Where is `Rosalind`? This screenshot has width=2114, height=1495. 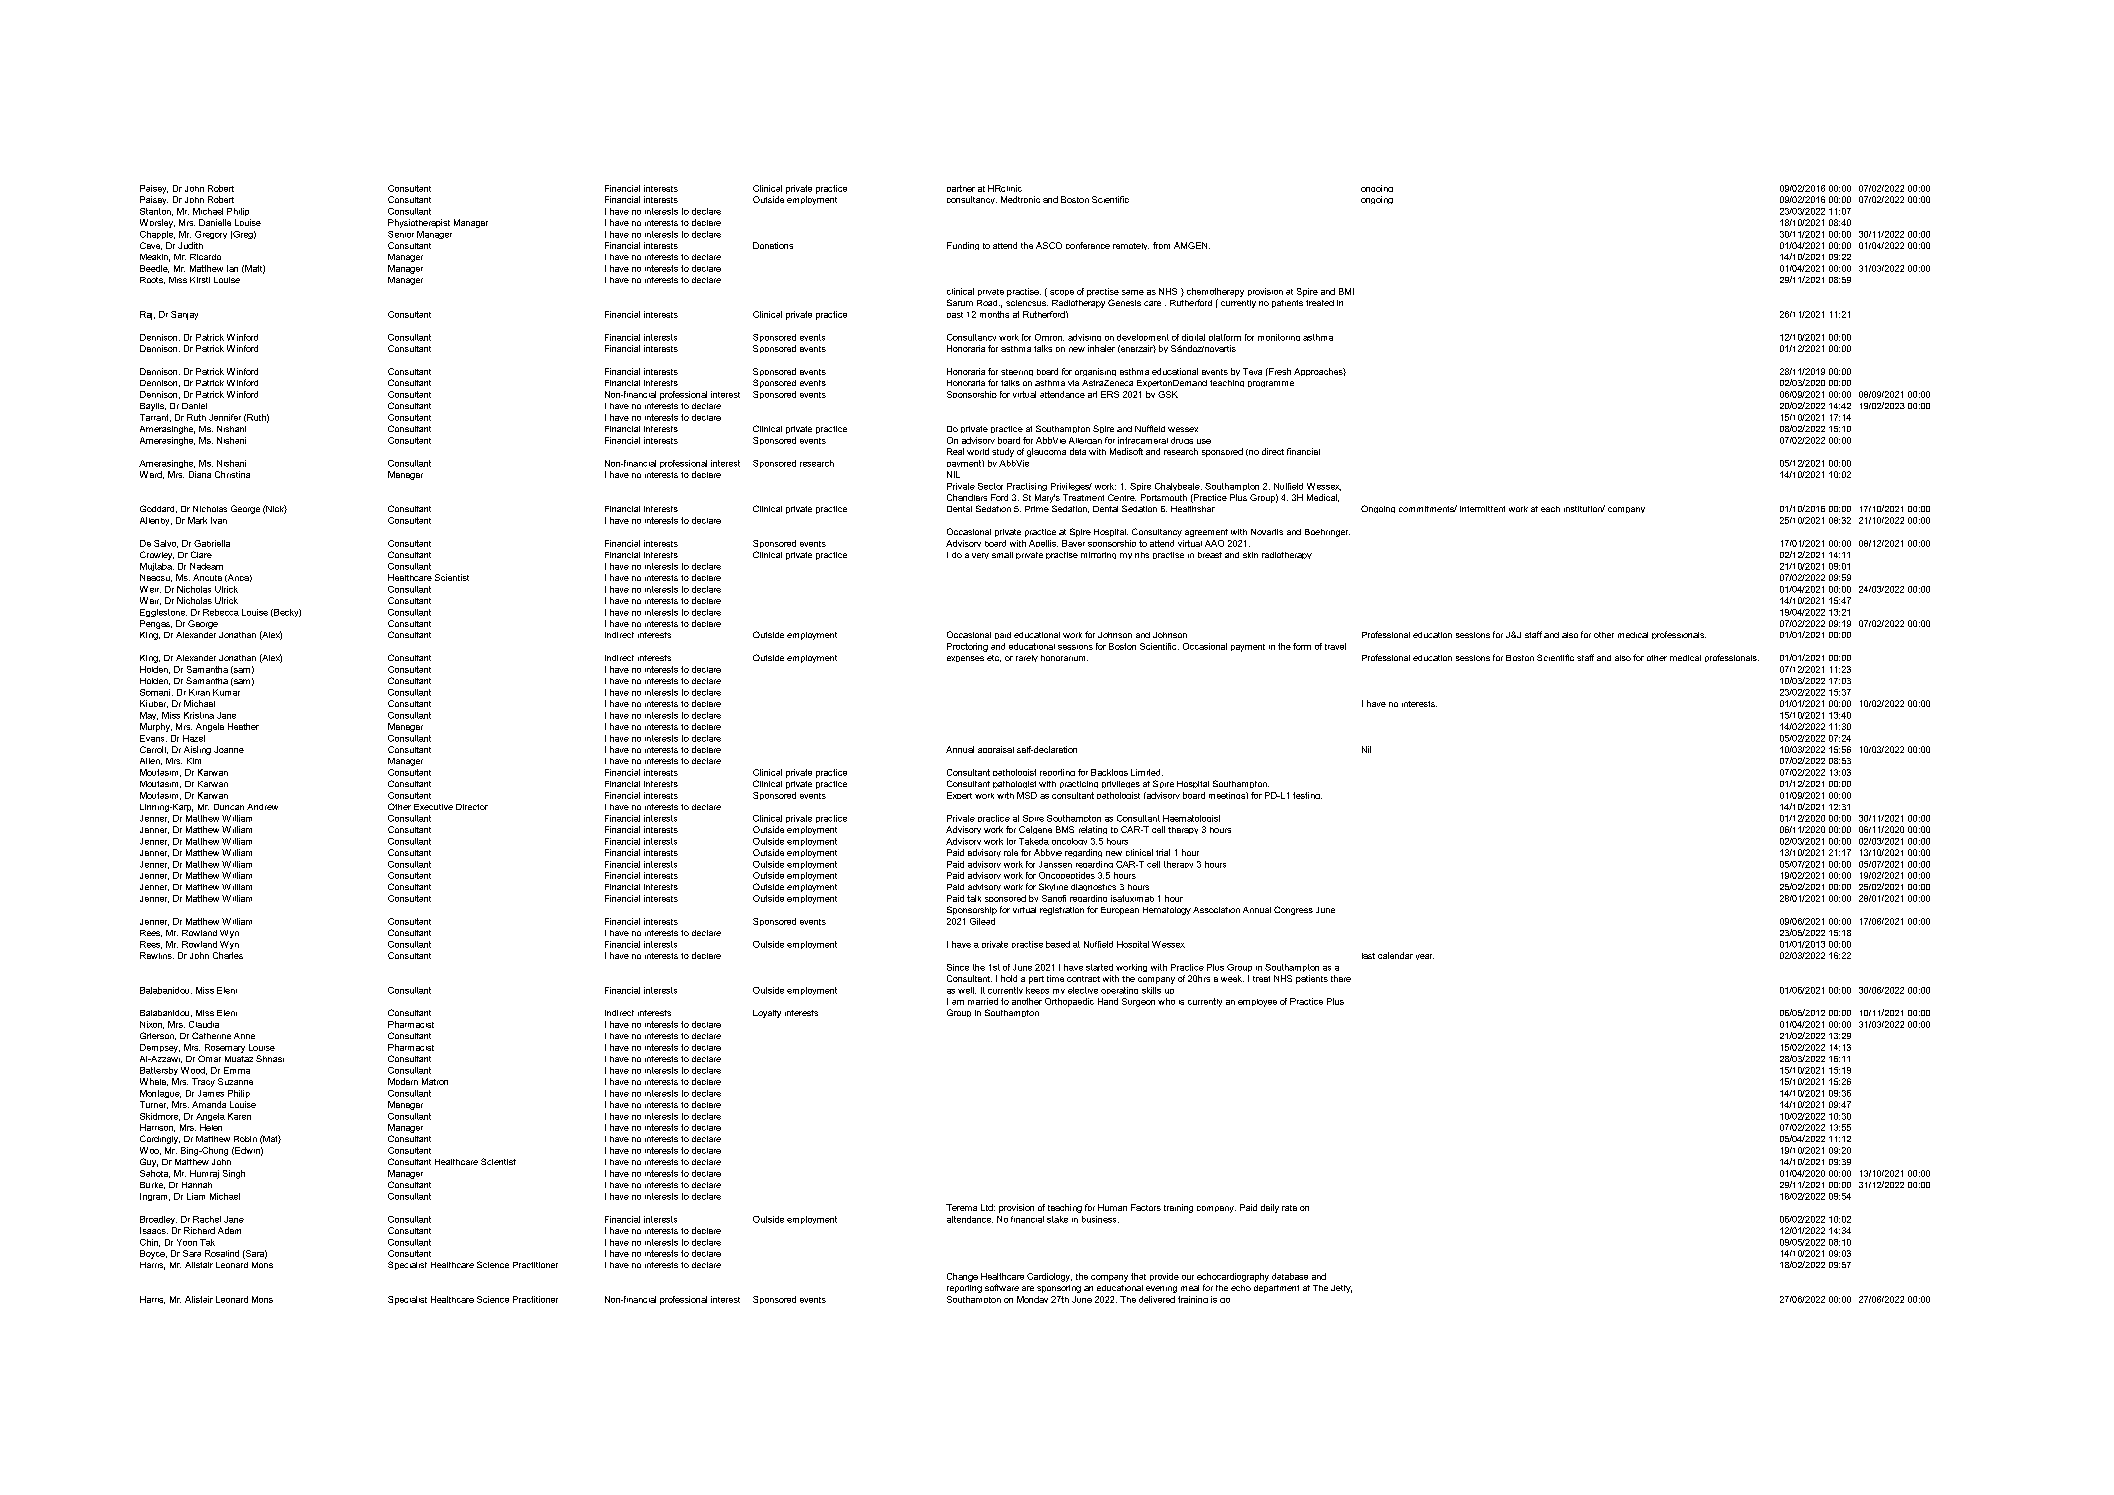
Rosalind is located at coordinates (222, 1253).
